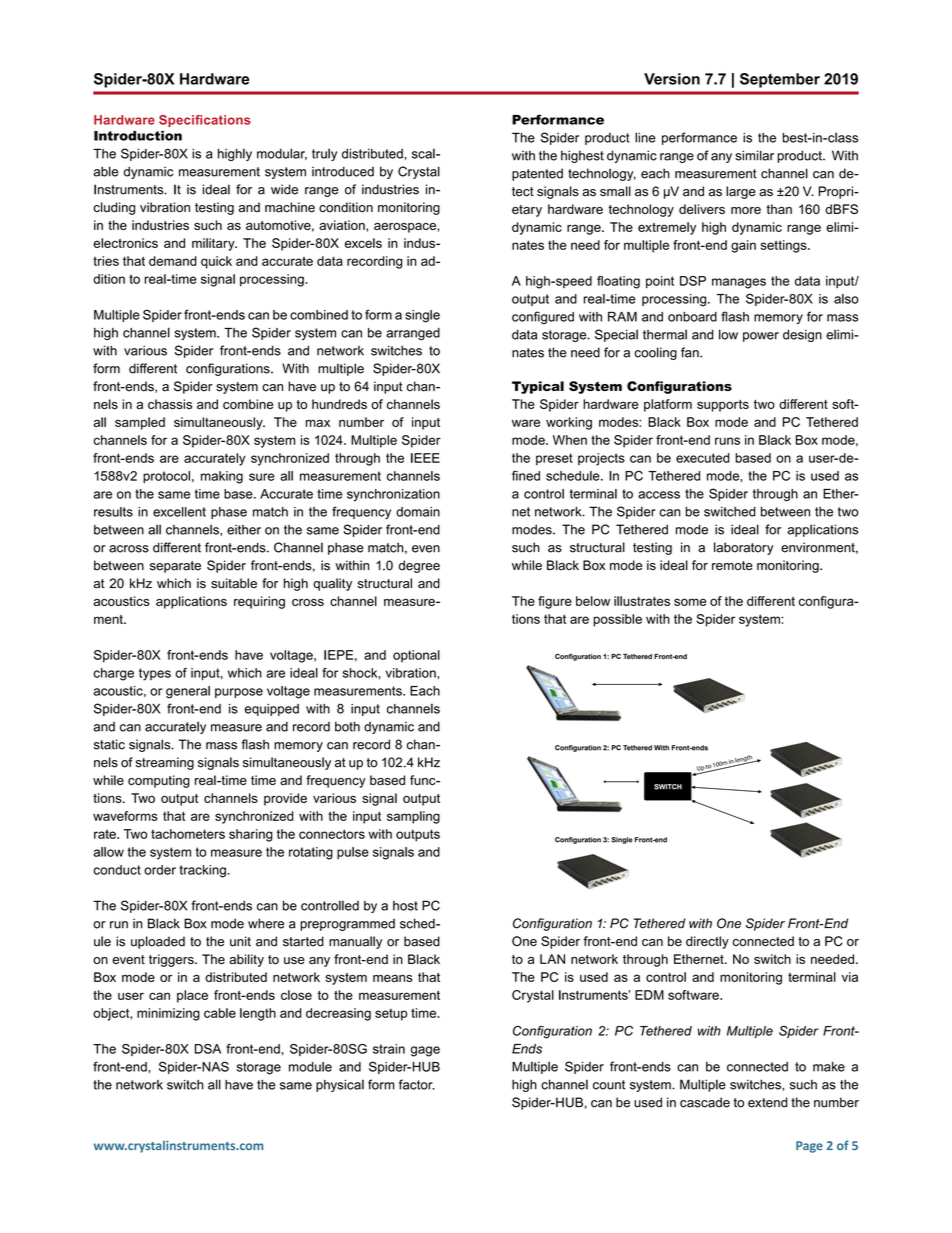 The height and width of the image is (1233, 952). I want to click on requiring, so click(259, 602).
